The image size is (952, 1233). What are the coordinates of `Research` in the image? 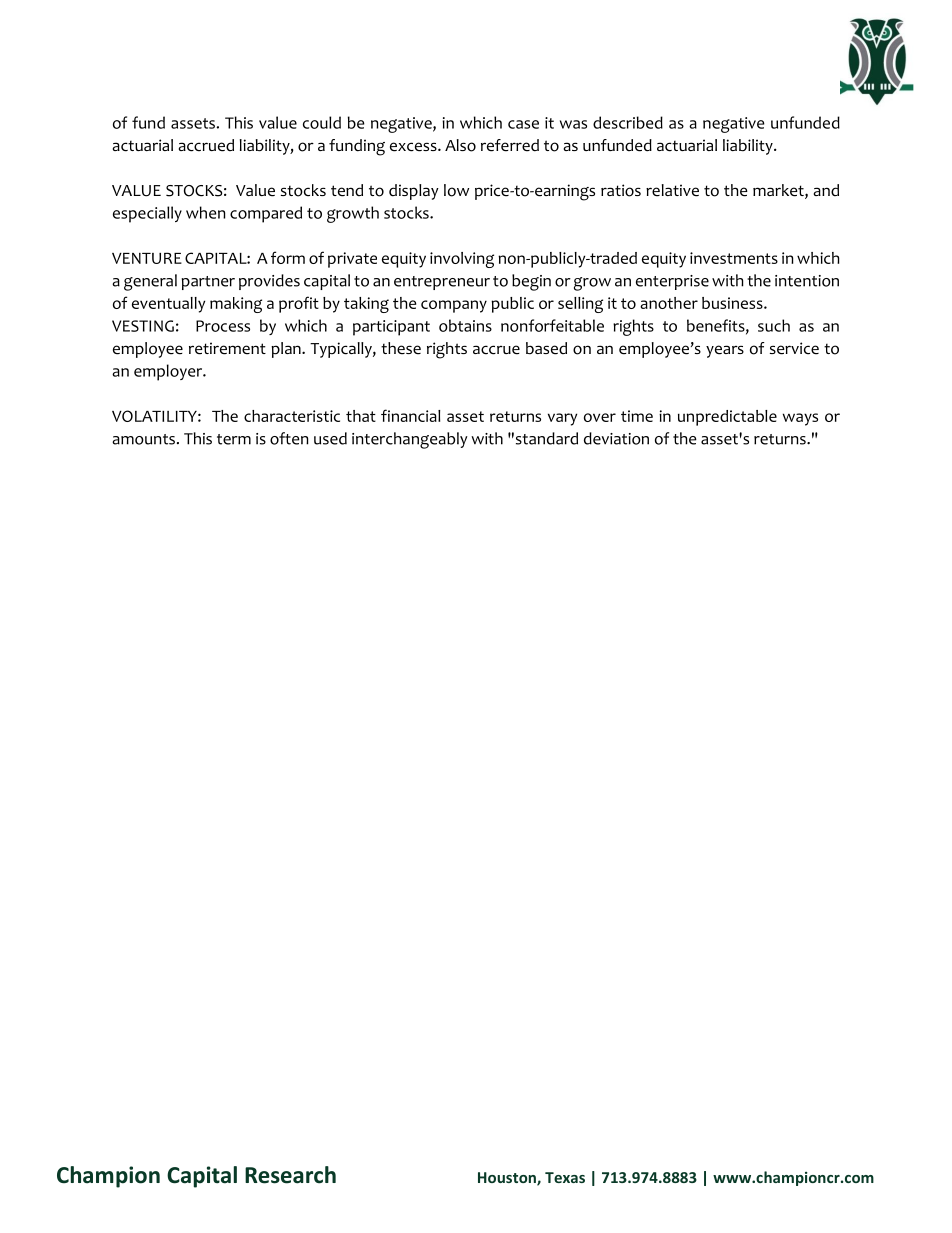 It's located at (290, 1175).
